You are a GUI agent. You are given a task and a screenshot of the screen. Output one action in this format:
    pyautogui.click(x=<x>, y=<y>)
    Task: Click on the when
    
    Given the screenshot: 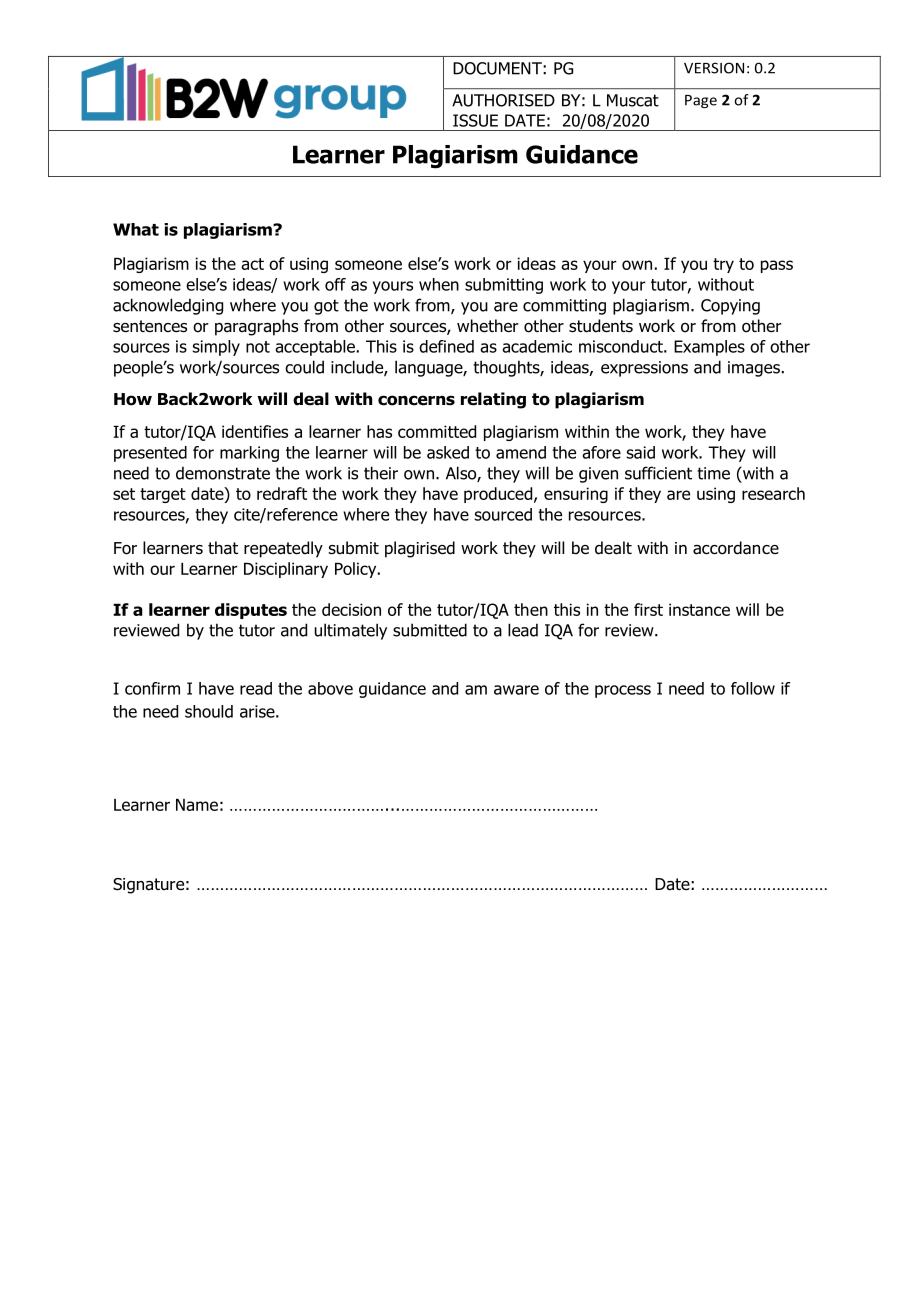 What is the action you would take?
    pyautogui.click(x=439, y=284)
